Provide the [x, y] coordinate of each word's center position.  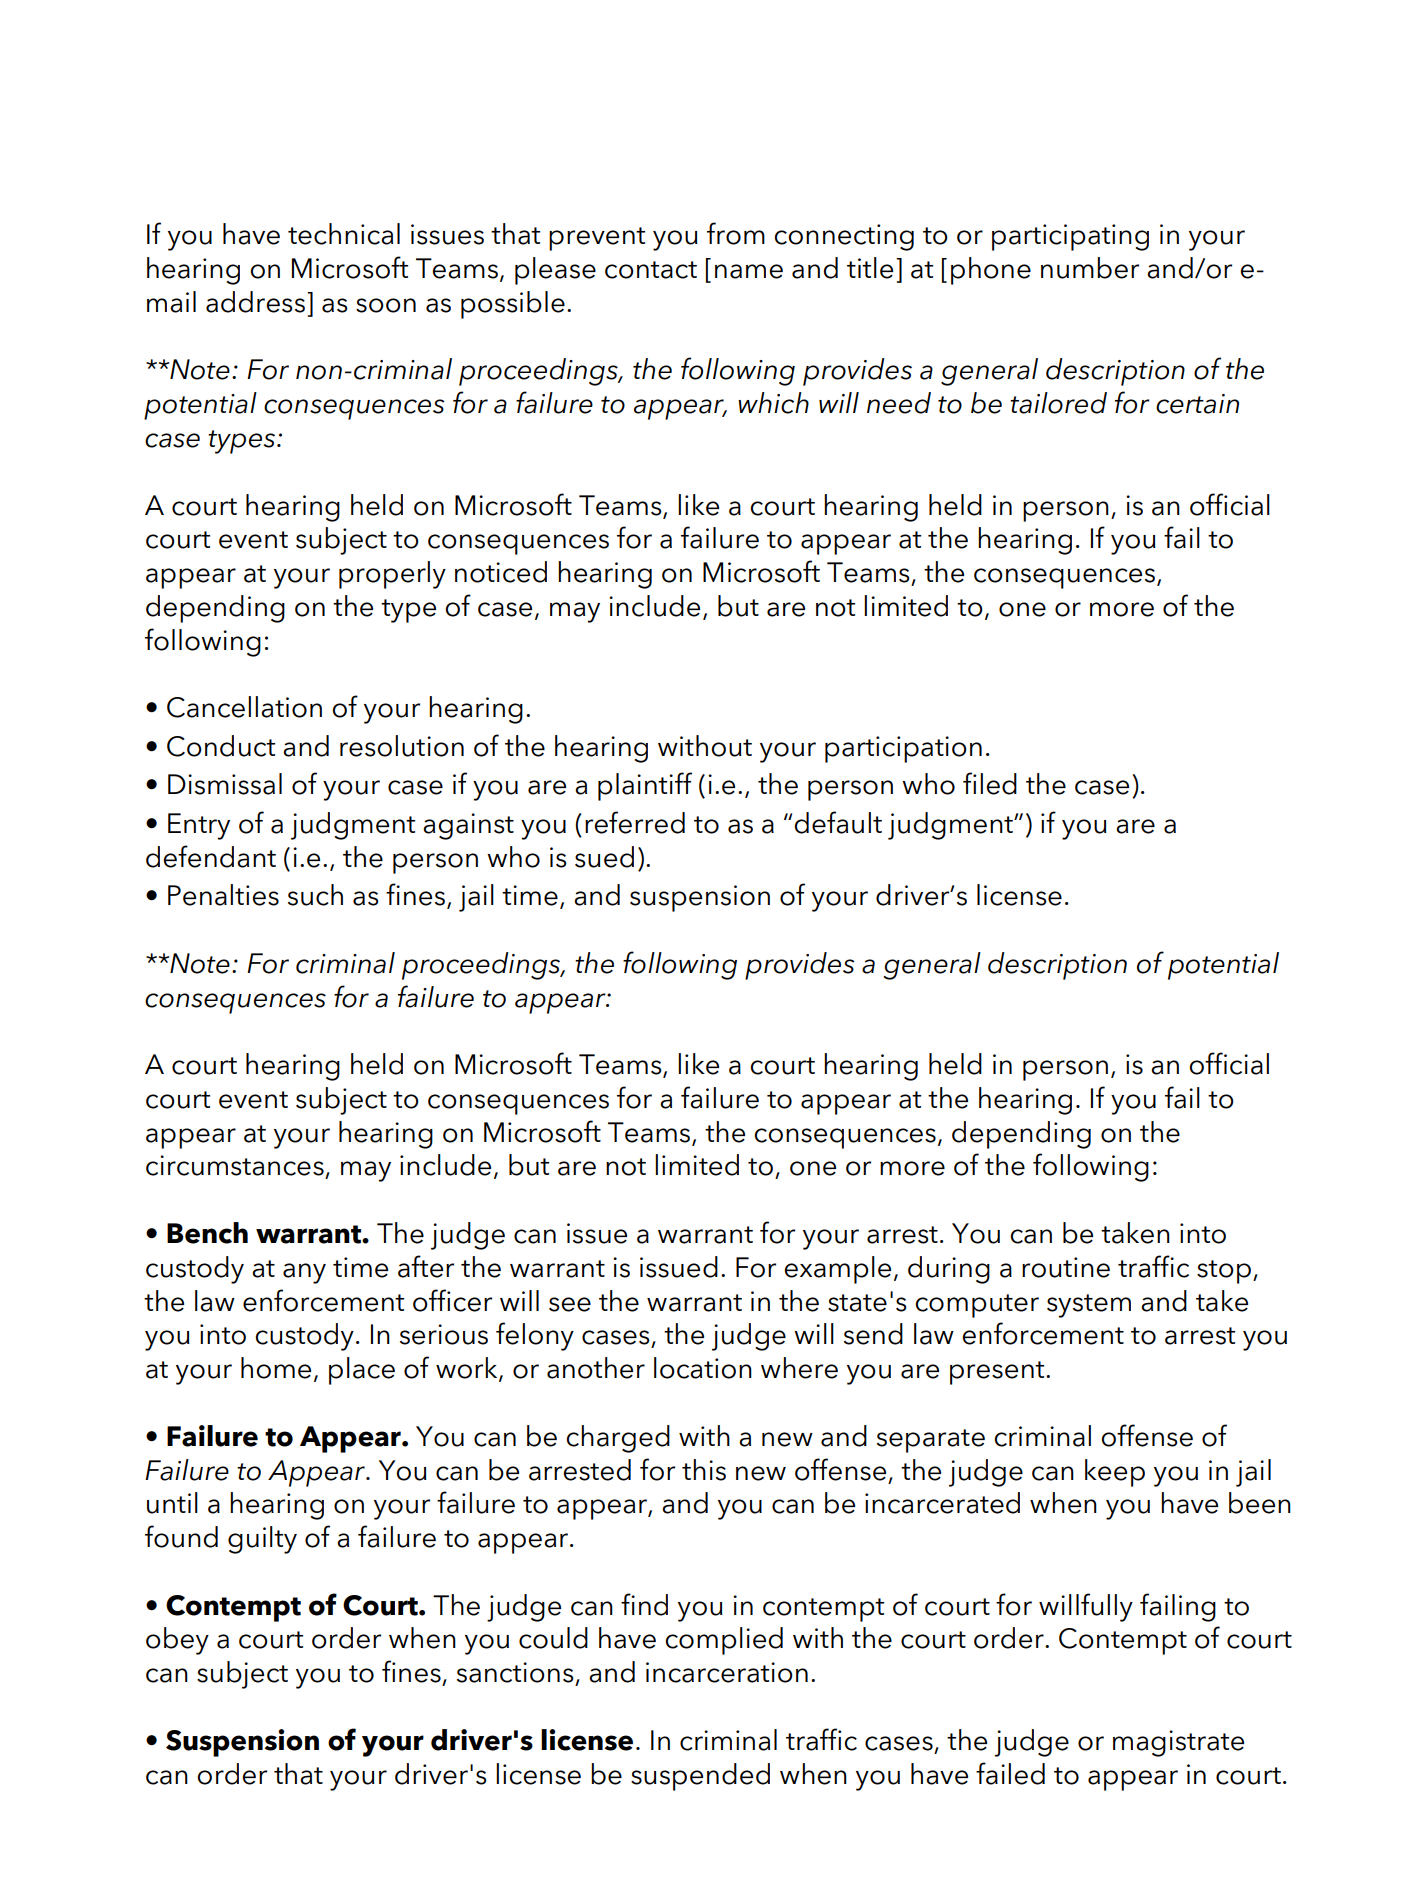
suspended [700, 1777]
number [1090, 268]
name [749, 271]
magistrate [1178, 1743]
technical [344, 234]
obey [177, 1641]
